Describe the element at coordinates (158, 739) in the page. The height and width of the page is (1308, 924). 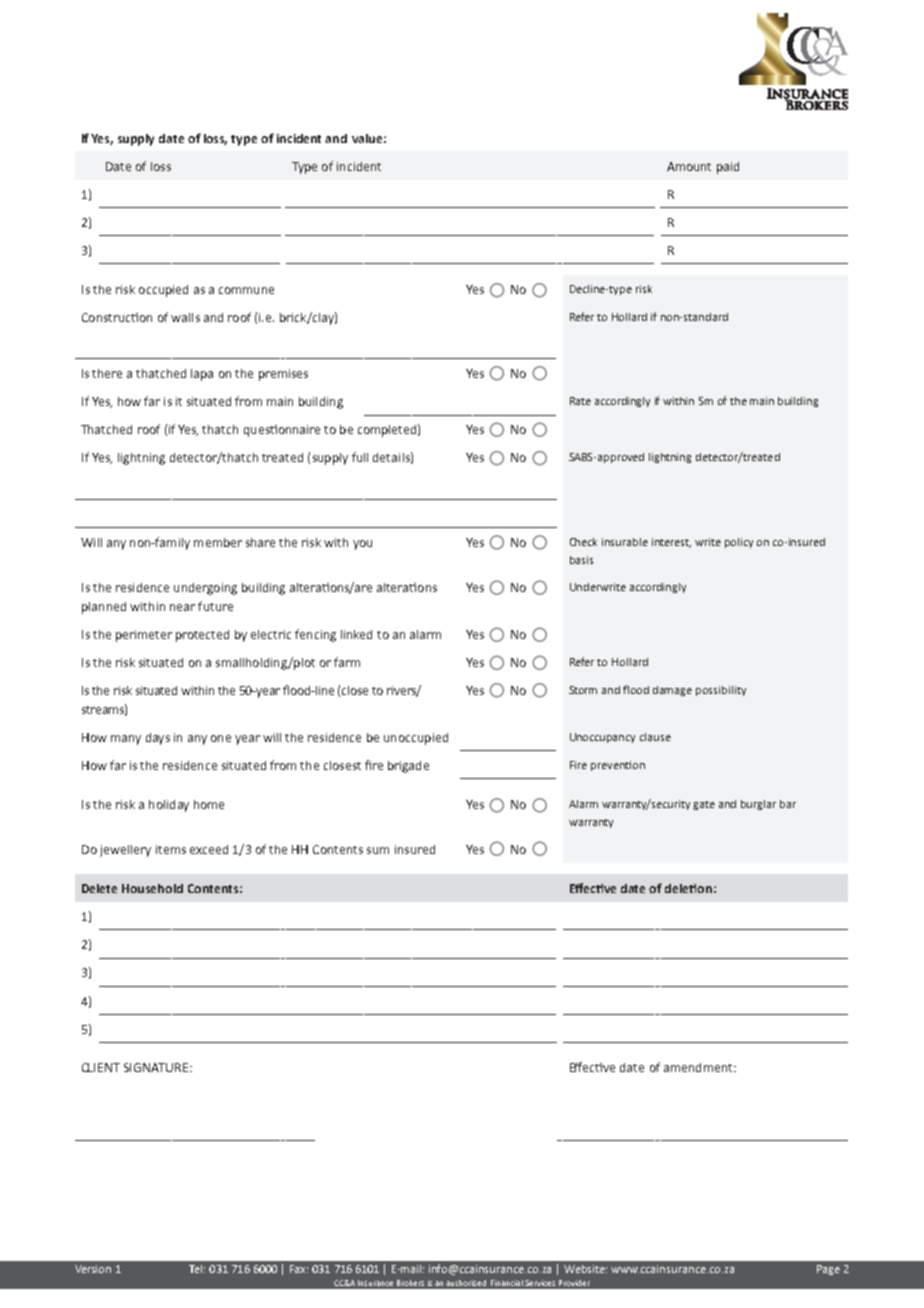
I see `days` at that location.
